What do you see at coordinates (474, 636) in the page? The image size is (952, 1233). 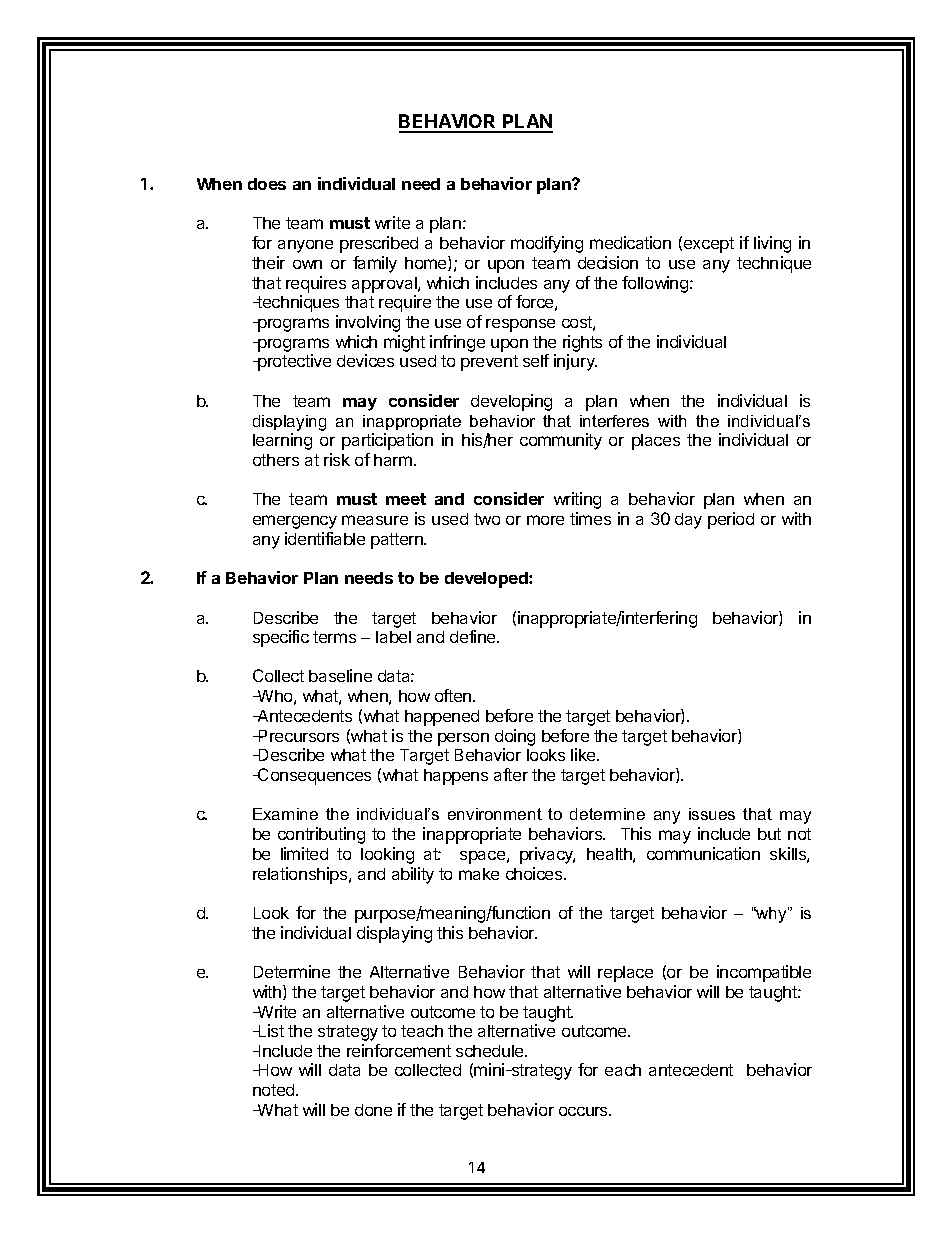 I see `define` at bounding box center [474, 636].
